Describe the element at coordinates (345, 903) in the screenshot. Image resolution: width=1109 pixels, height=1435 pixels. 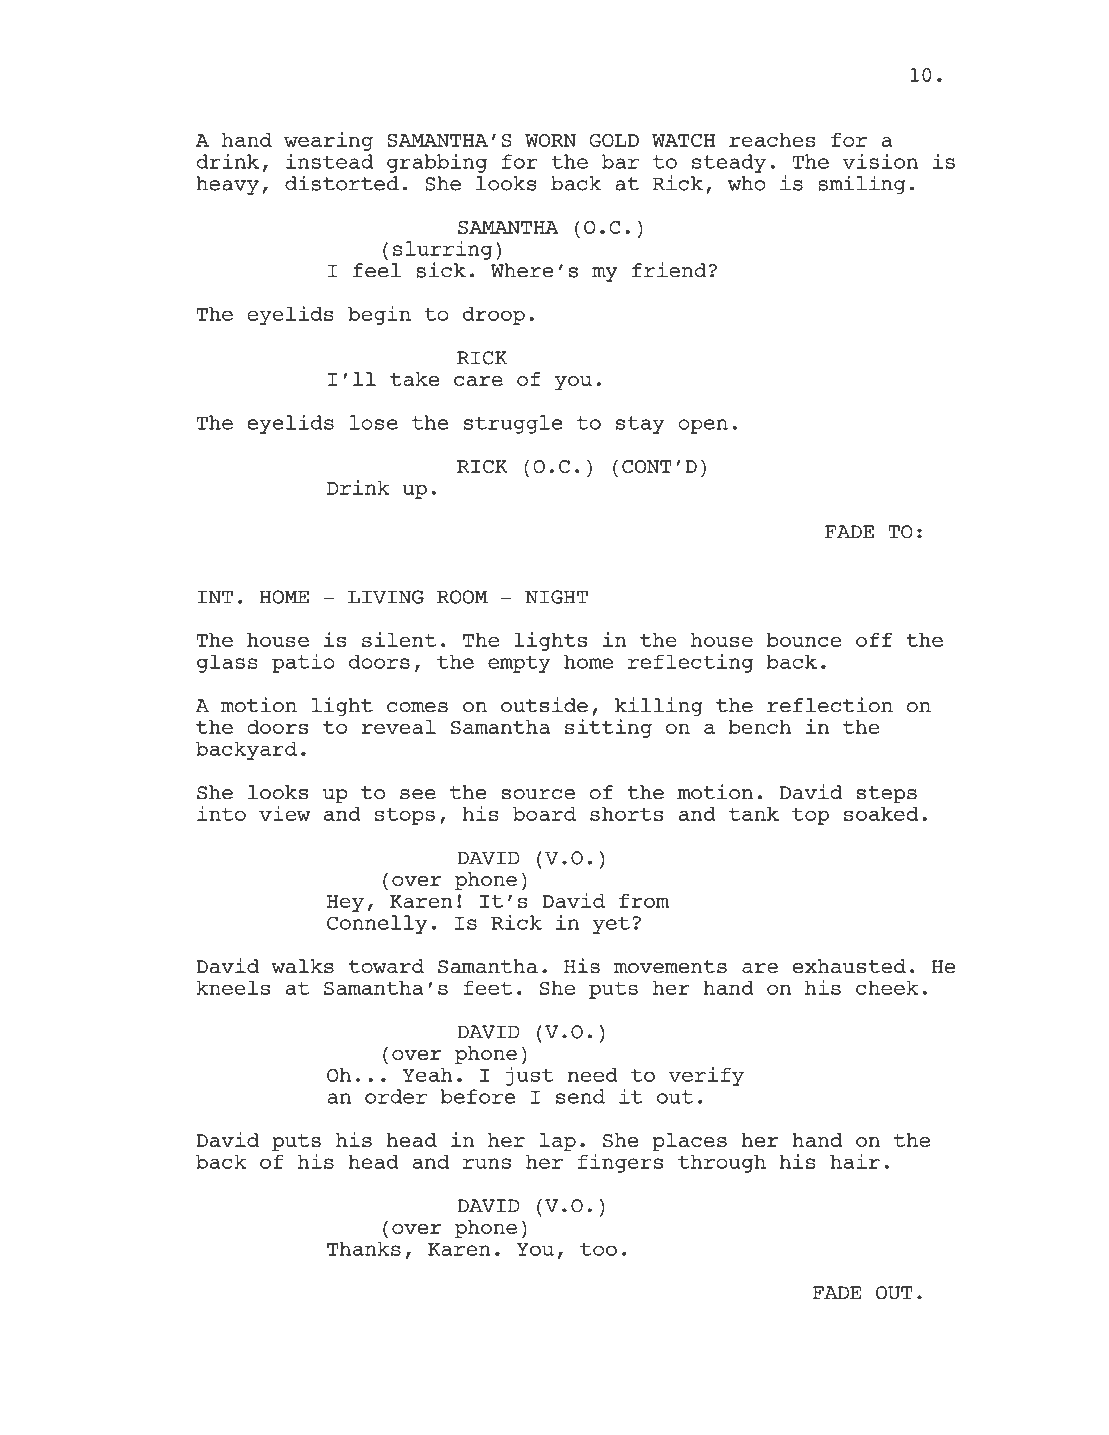
I see `Hey` at that location.
